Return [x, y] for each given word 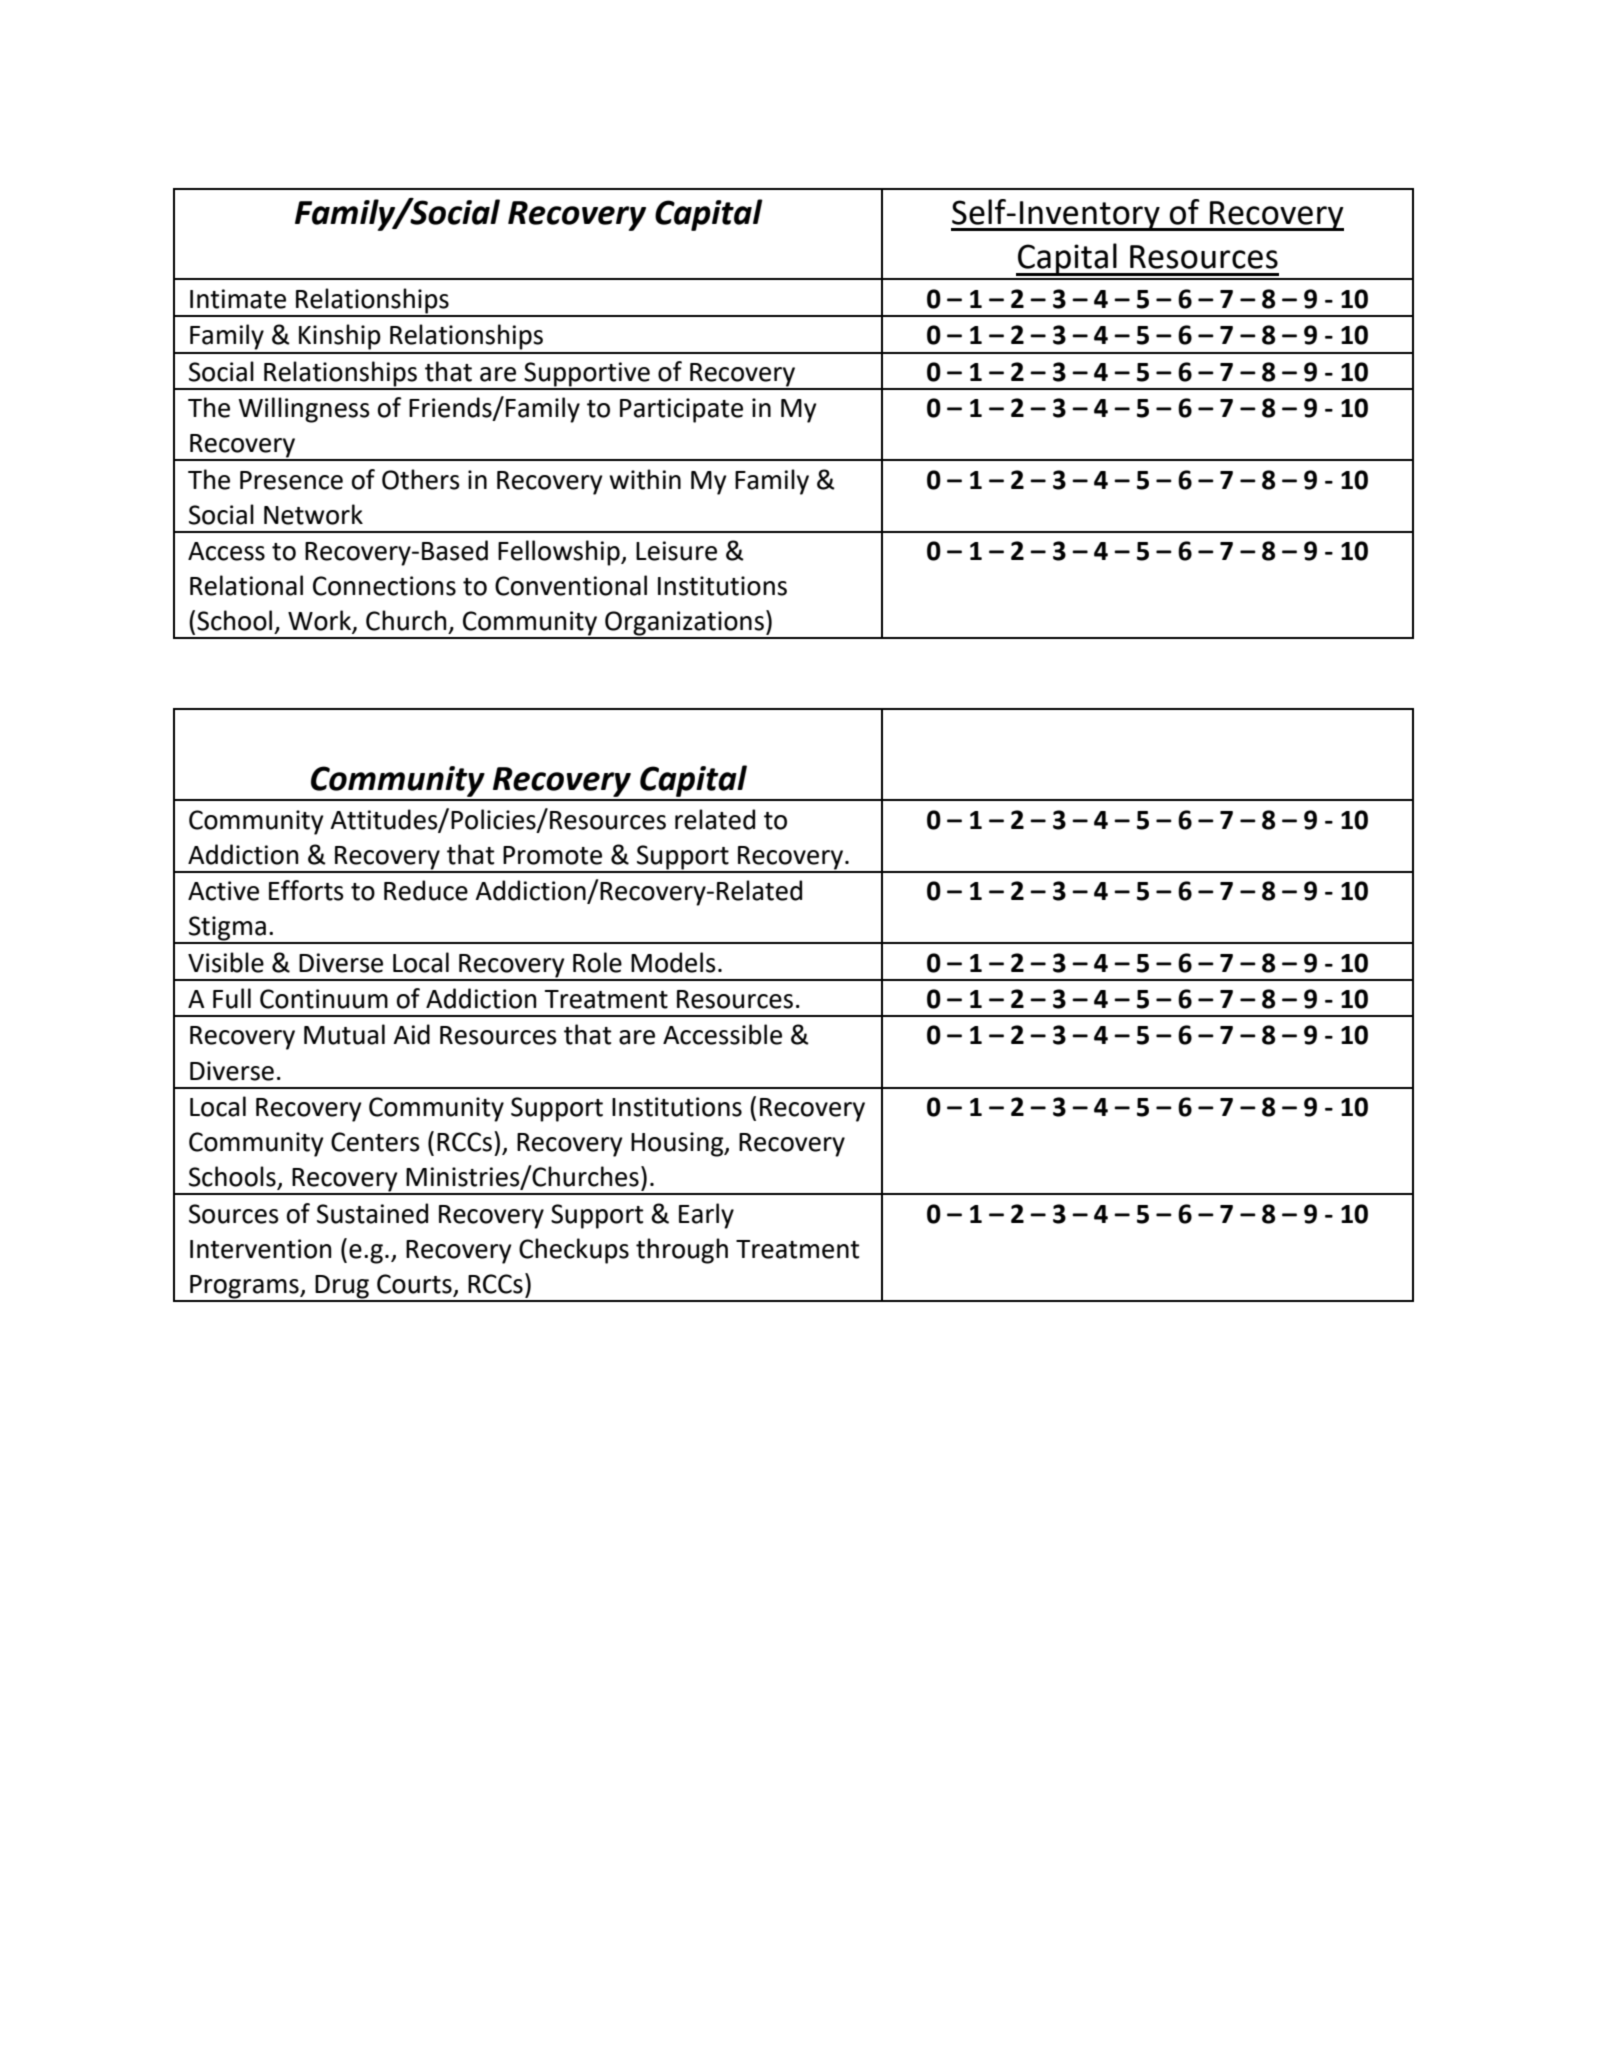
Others [421, 479]
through [682, 1251]
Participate [681, 410]
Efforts [306, 890]
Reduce [426, 890]
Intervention [260, 1249]
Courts [415, 1285]
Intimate [238, 299]
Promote [552, 855]
